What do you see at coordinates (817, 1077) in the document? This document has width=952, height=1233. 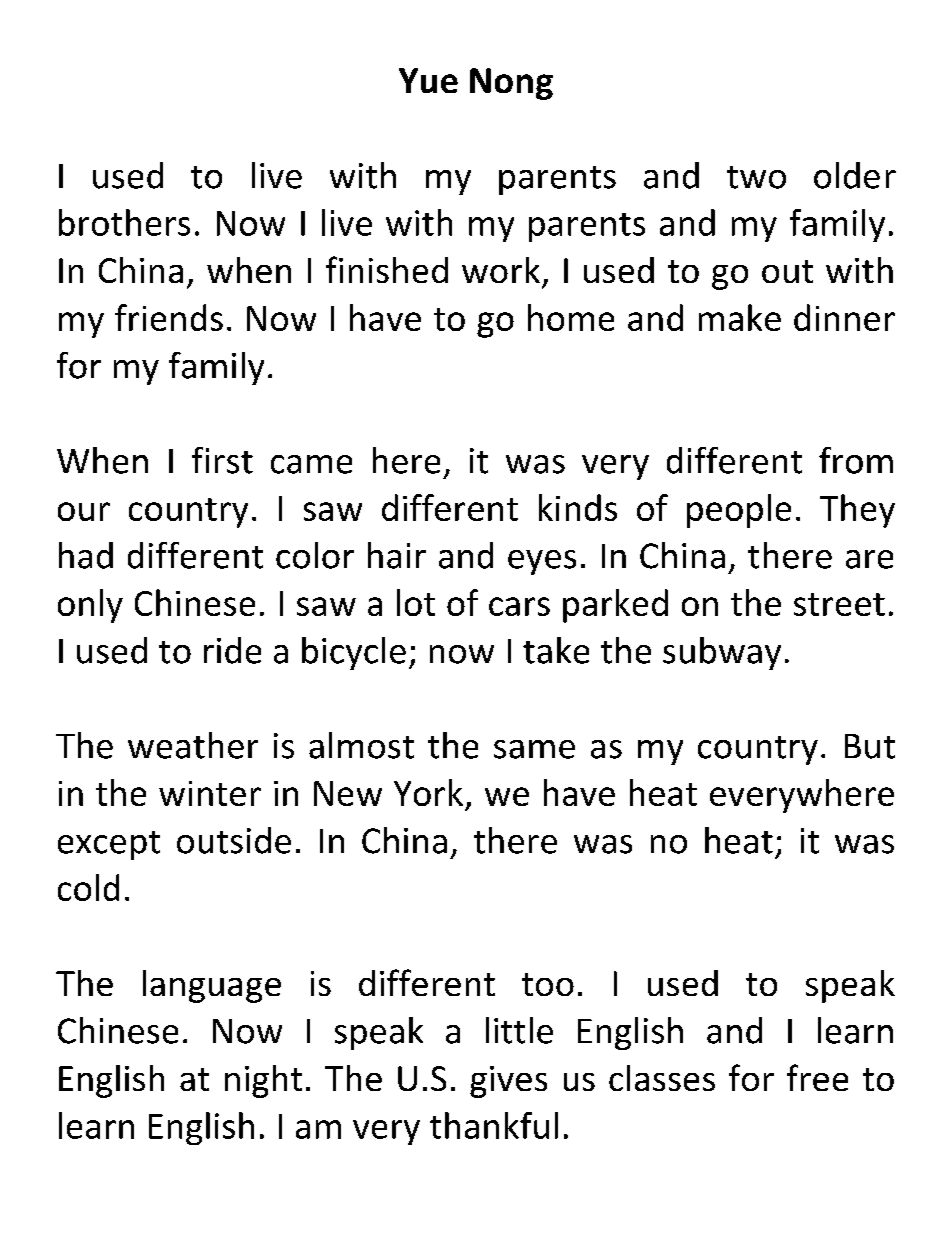 I see `free` at bounding box center [817, 1077].
